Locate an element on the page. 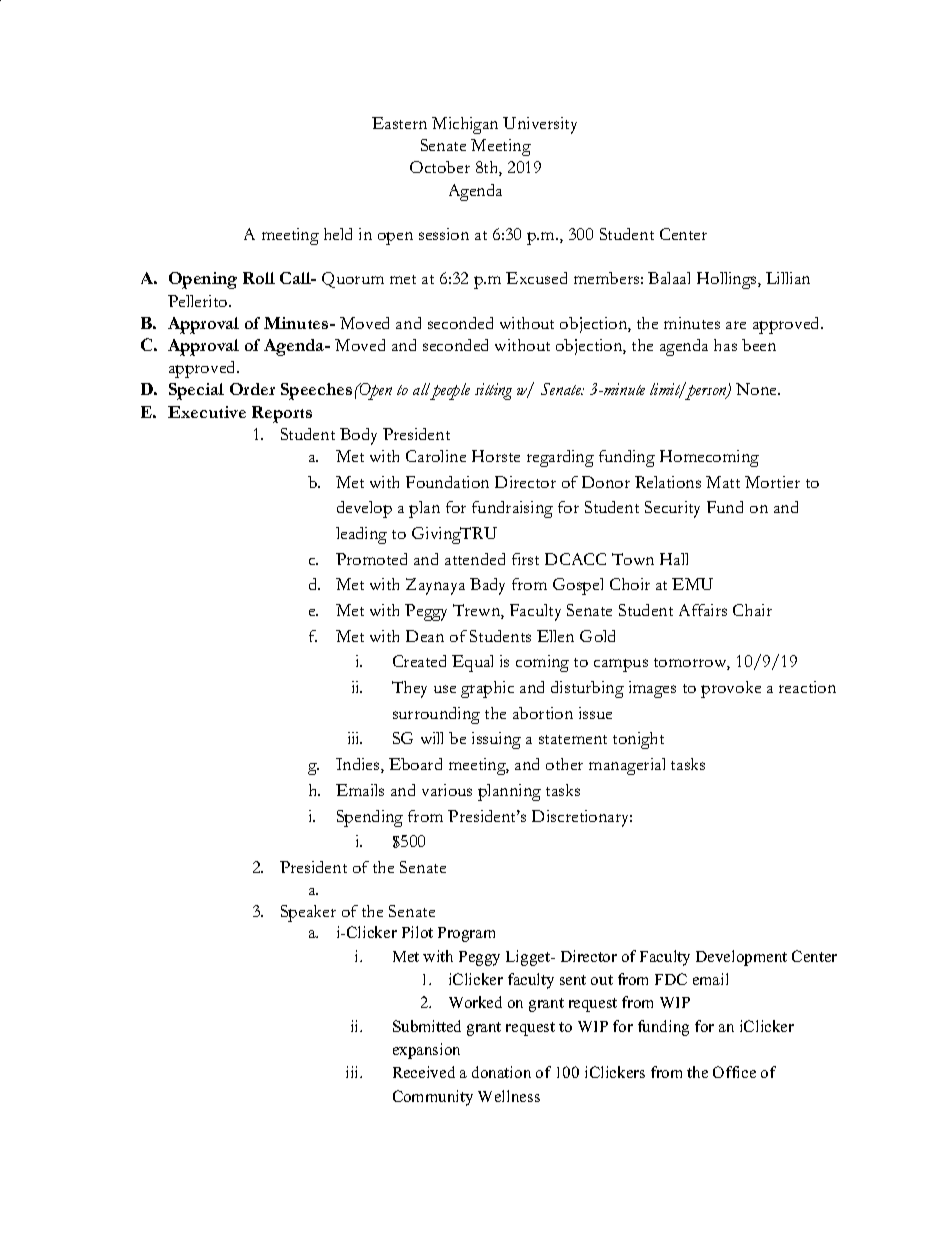 The image size is (952, 1233). donation is located at coordinates (501, 1072).
